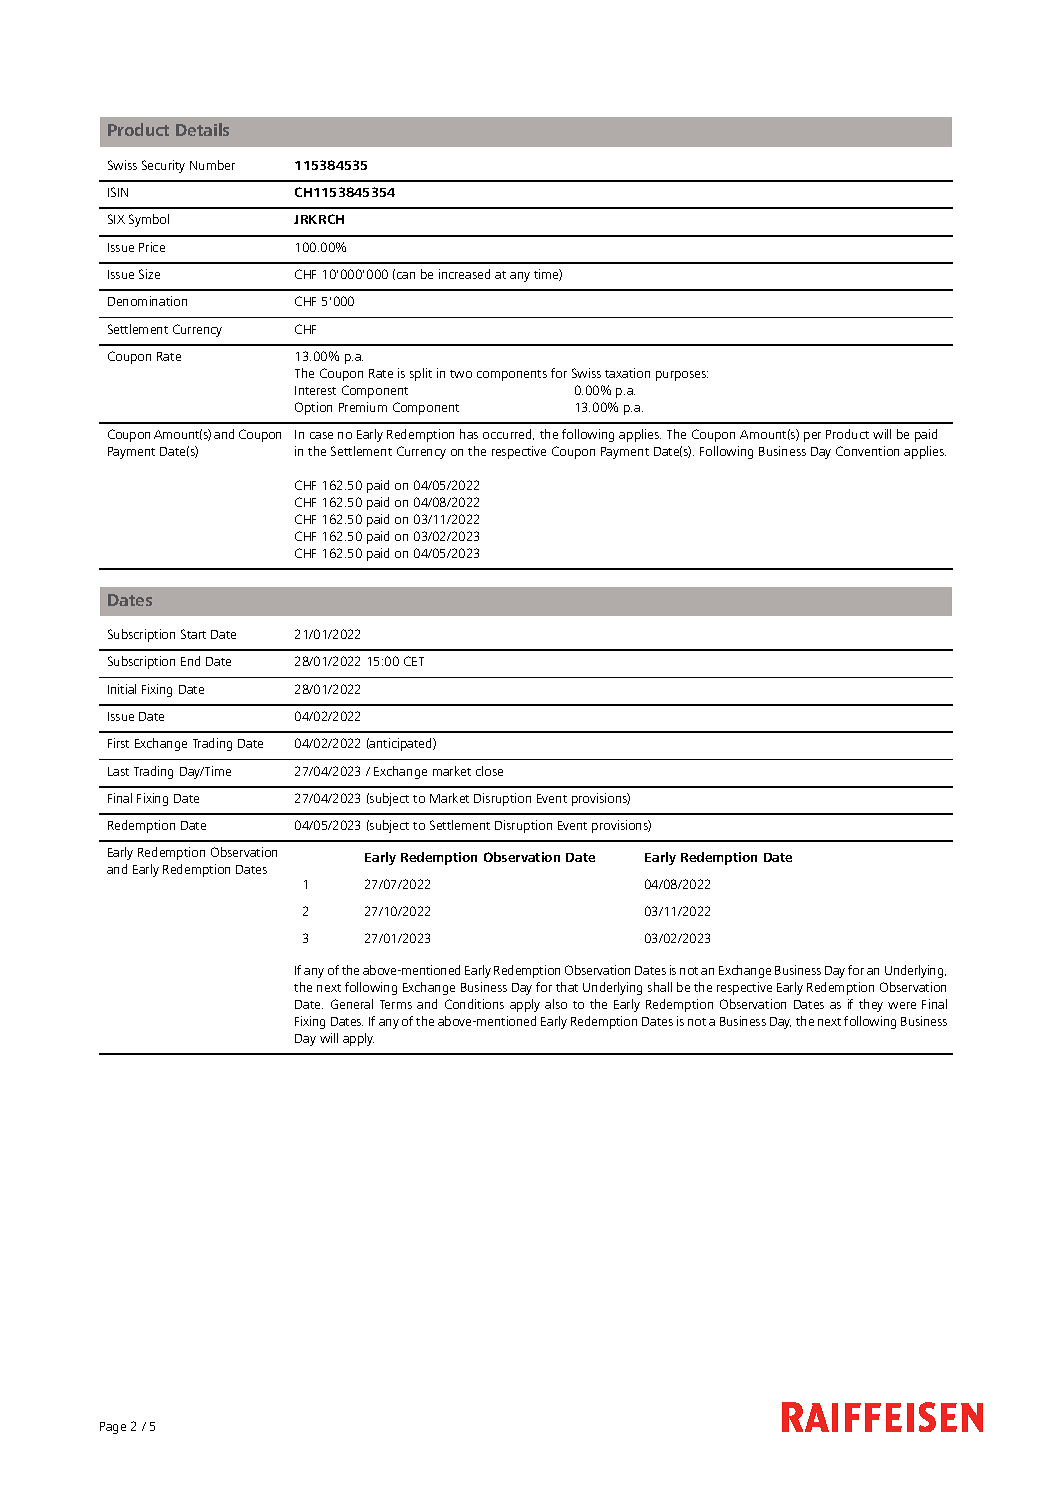 Image resolution: width=1052 pixels, height=1487 pixels. What do you see at coordinates (474, 1004) in the screenshot?
I see `Conditions` at bounding box center [474, 1004].
